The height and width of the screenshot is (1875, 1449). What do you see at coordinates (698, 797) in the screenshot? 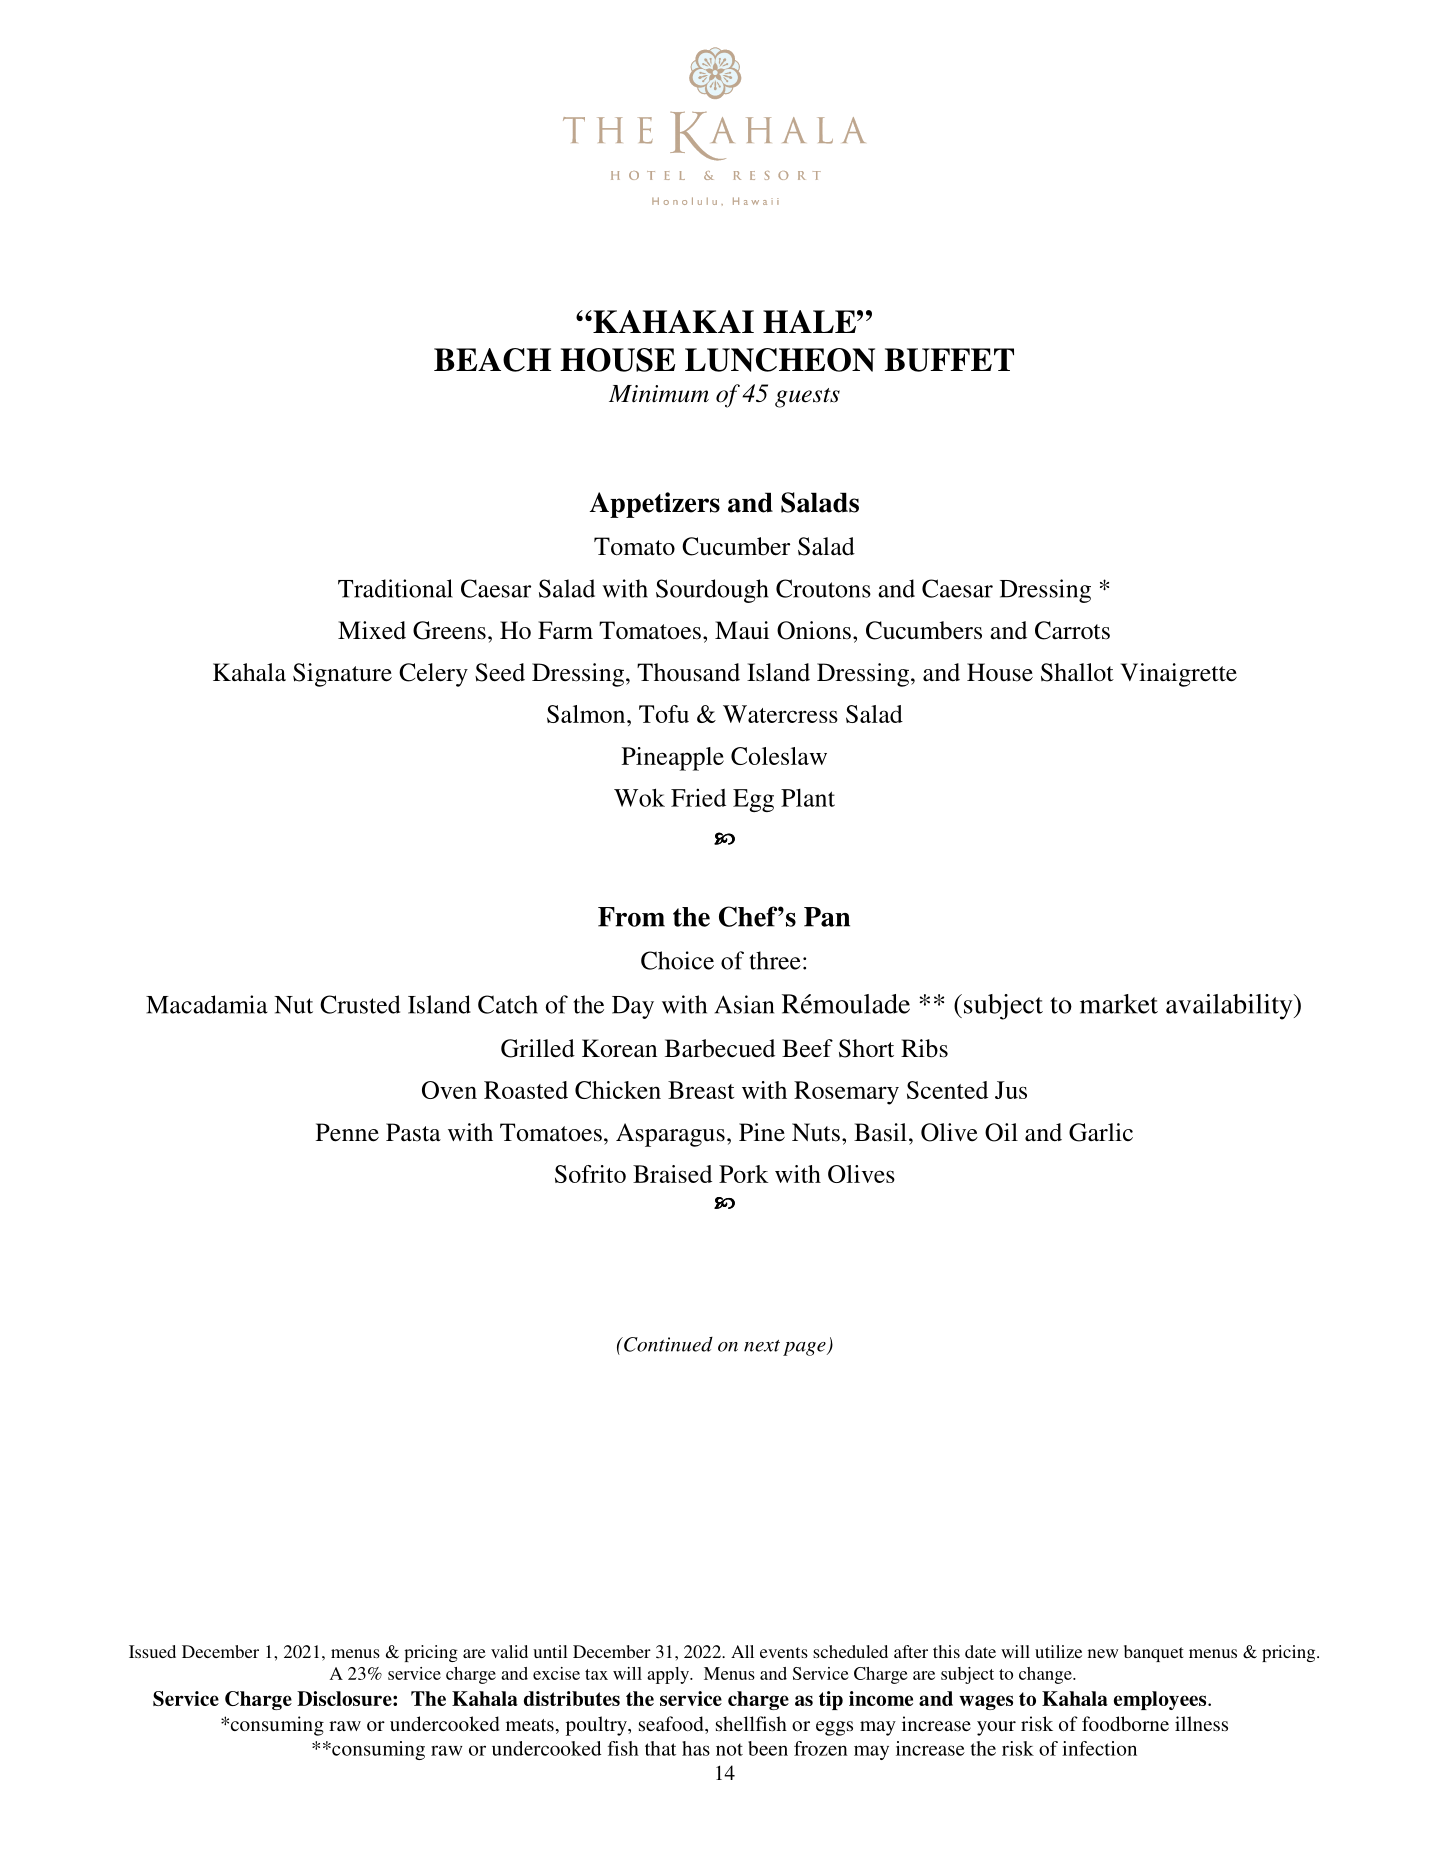
I see `Fried` at bounding box center [698, 797].
